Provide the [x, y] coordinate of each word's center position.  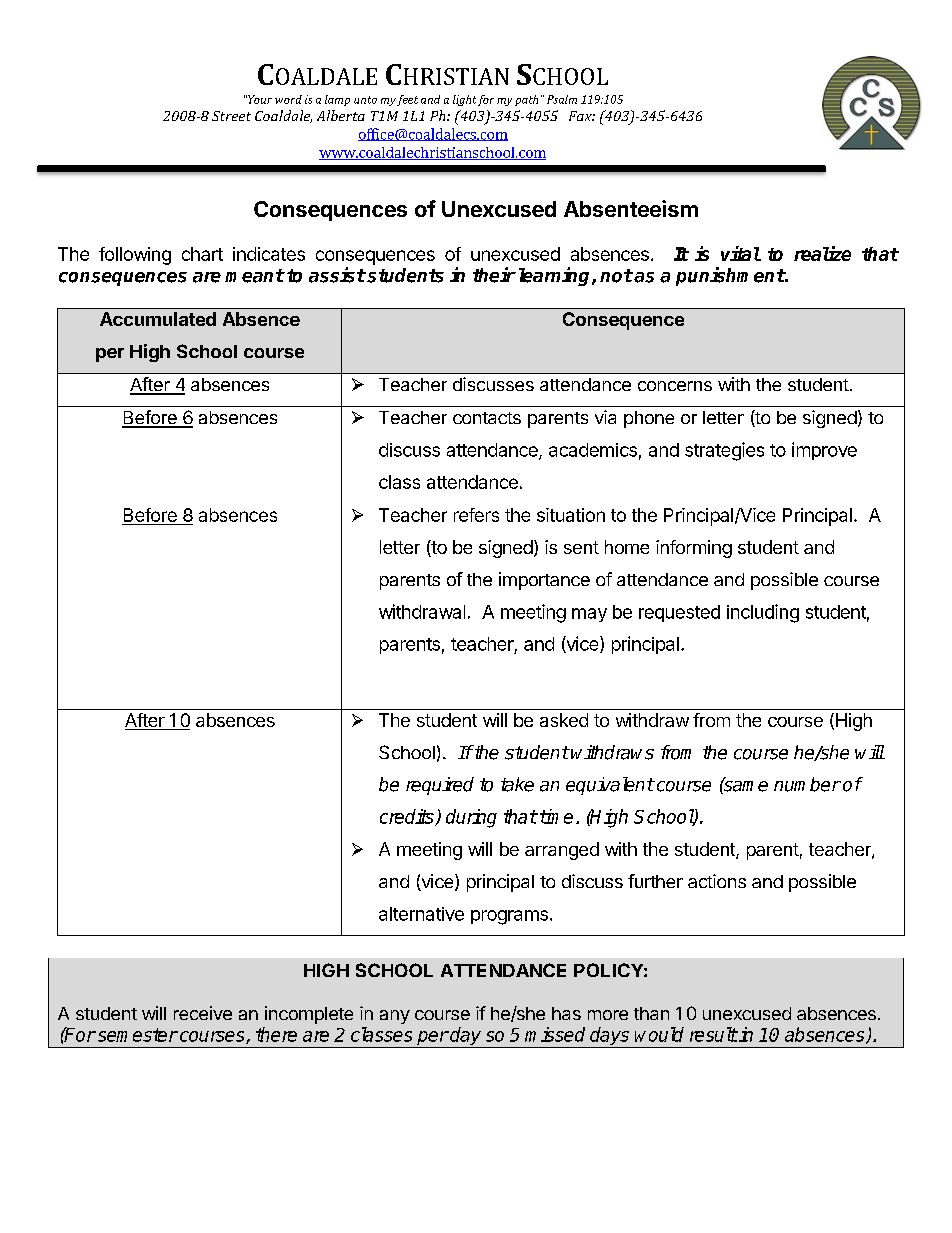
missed [555, 1034]
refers [476, 515]
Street [231, 116]
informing [694, 549]
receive [203, 1013]
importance [544, 581]
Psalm [562, 99]
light [464, 100]
